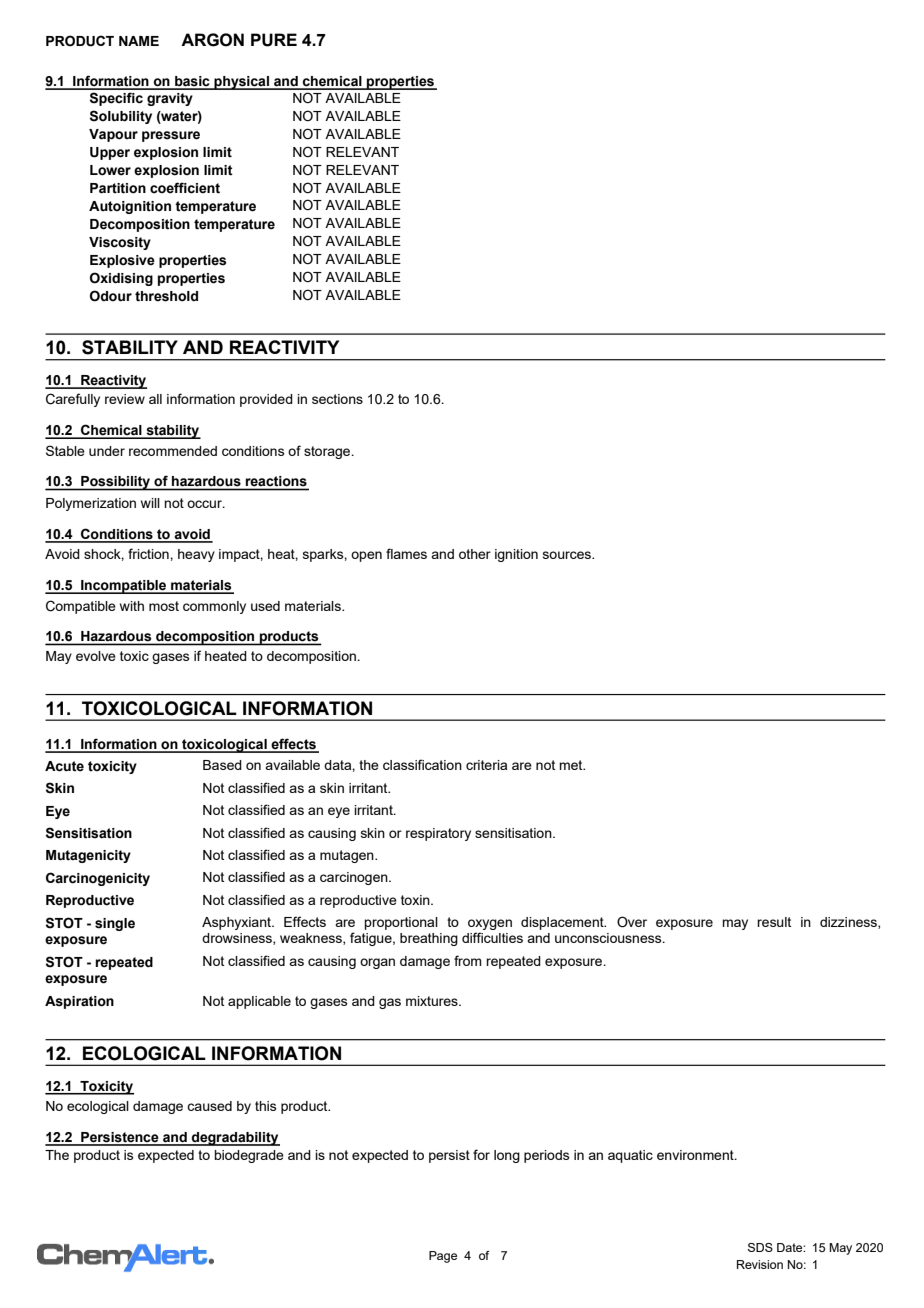 This page has height=1308, width=924. What do you see at coordinates (164, 606) in the page?
I see `most` at bounding box center [164, 606].
